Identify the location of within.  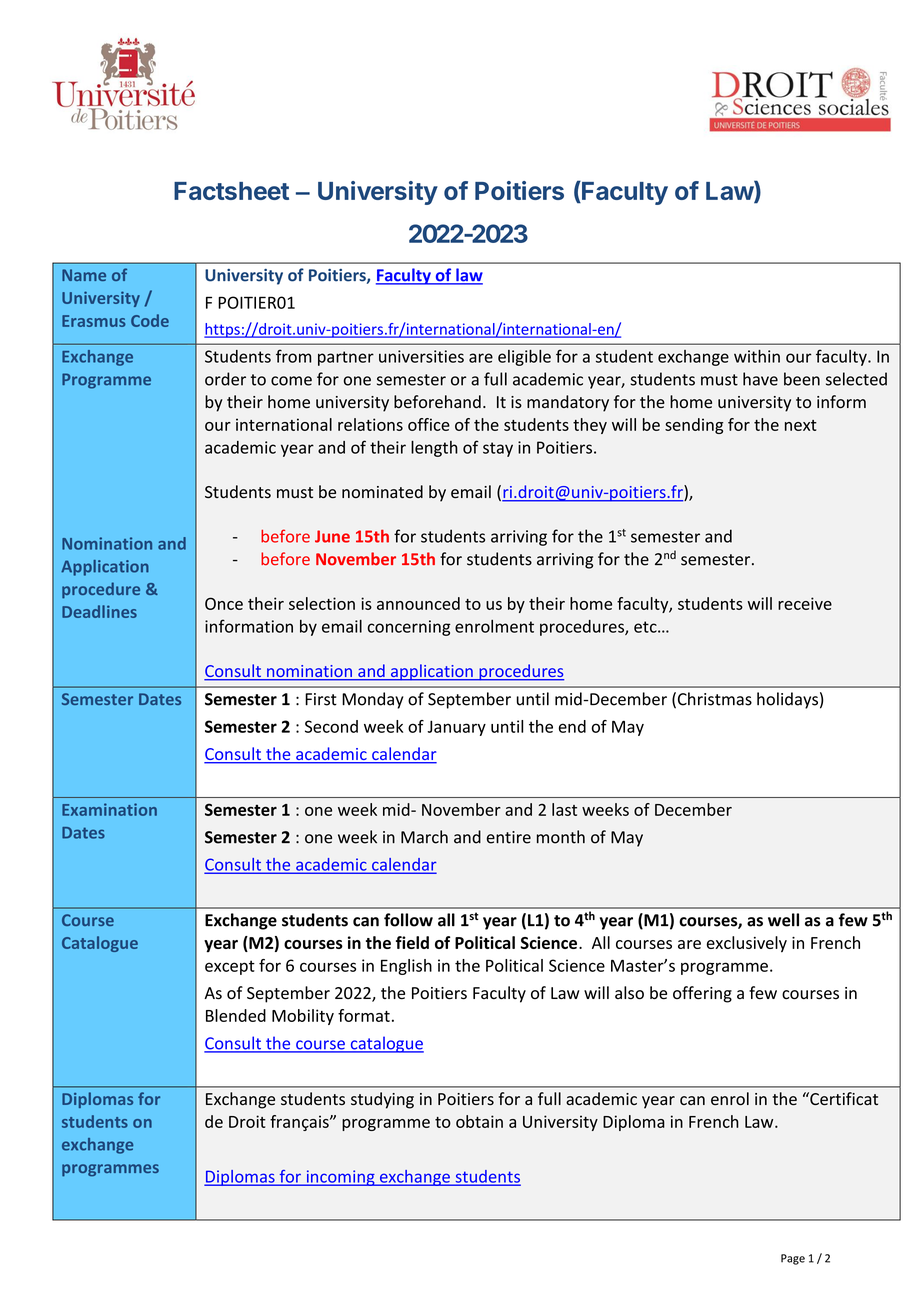
(757, 356).
